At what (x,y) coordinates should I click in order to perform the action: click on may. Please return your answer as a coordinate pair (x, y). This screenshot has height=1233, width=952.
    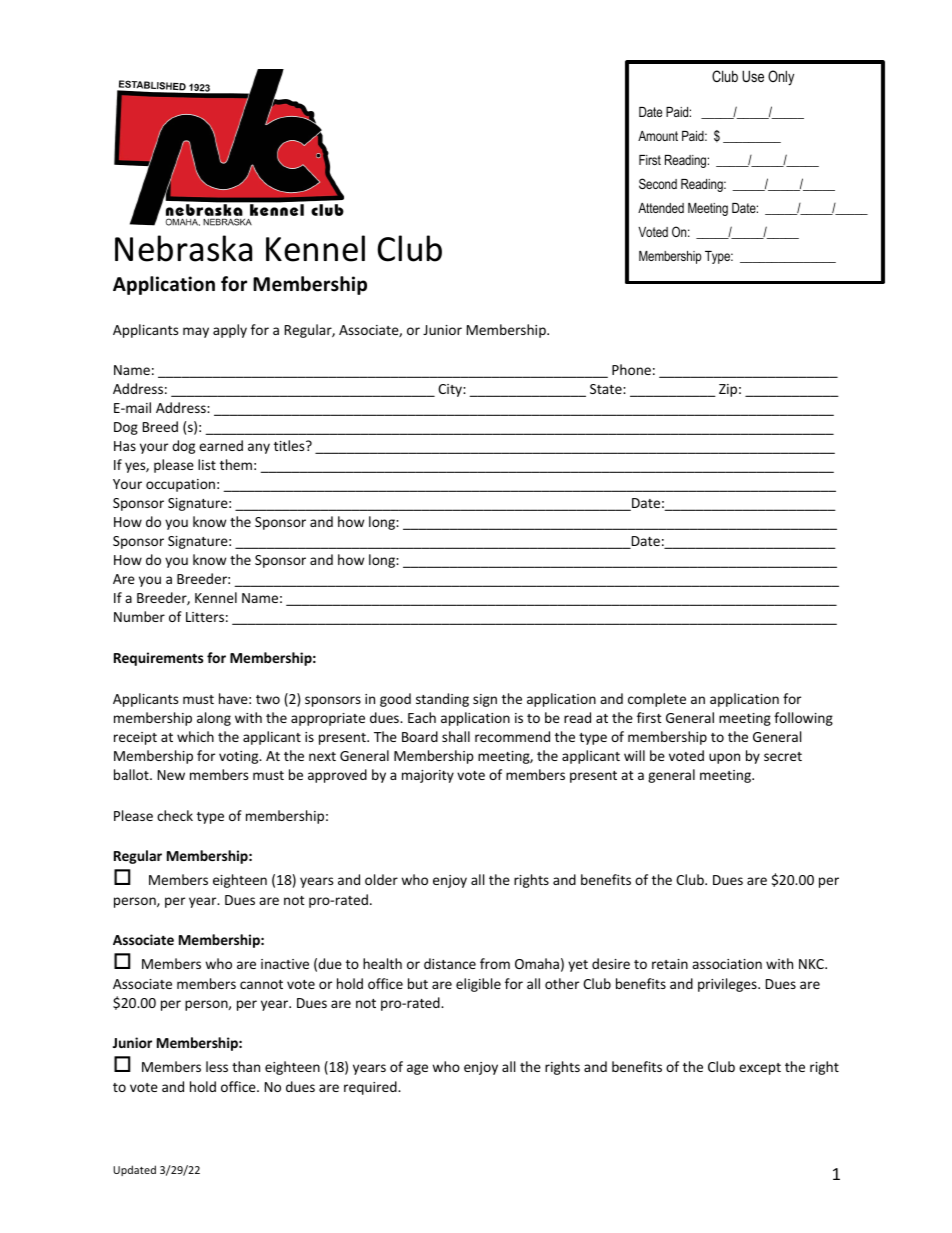
    Looking at the image, I should click on (196, 332).
